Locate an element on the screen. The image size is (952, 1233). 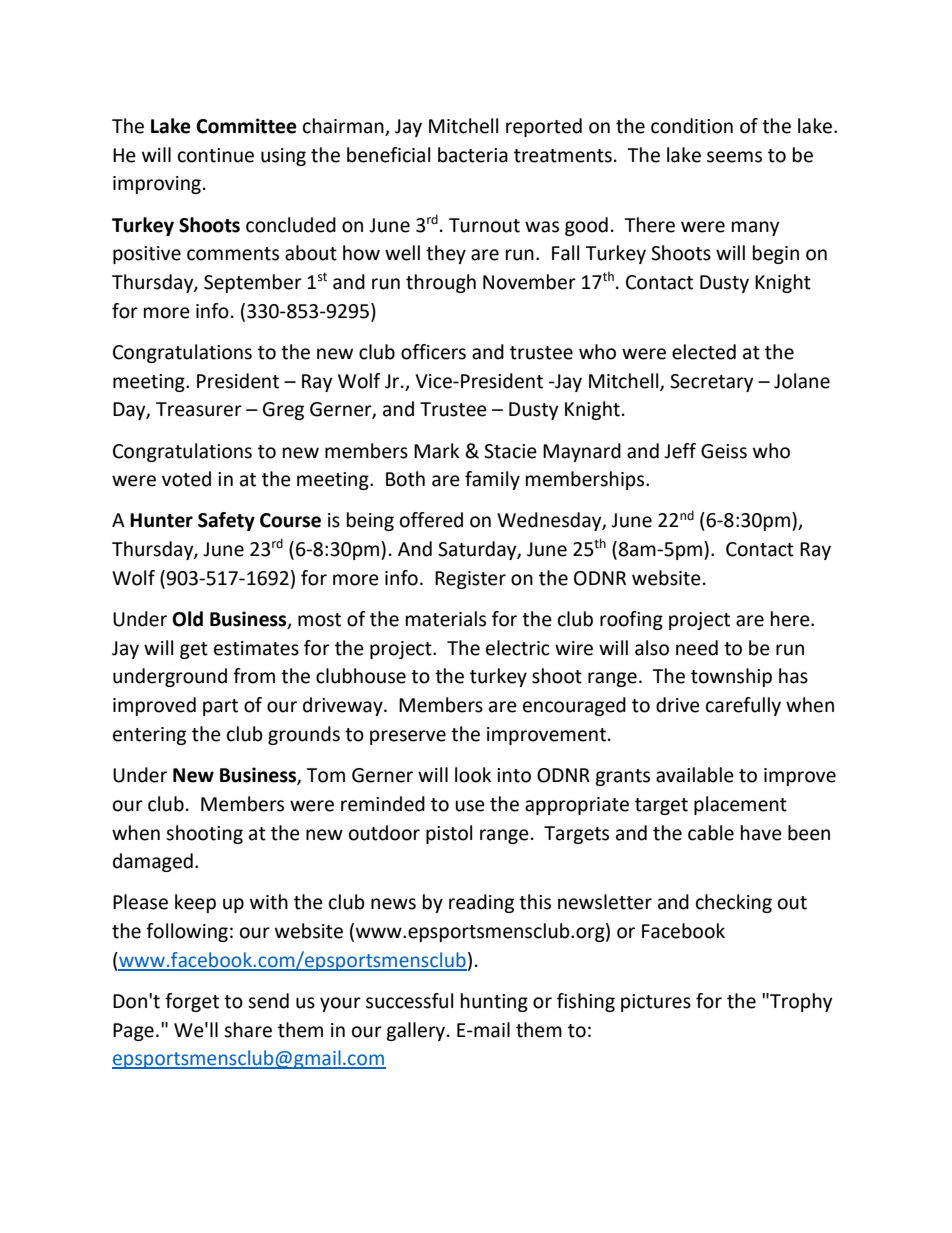
forget is located at coordinates (192, 1002).
